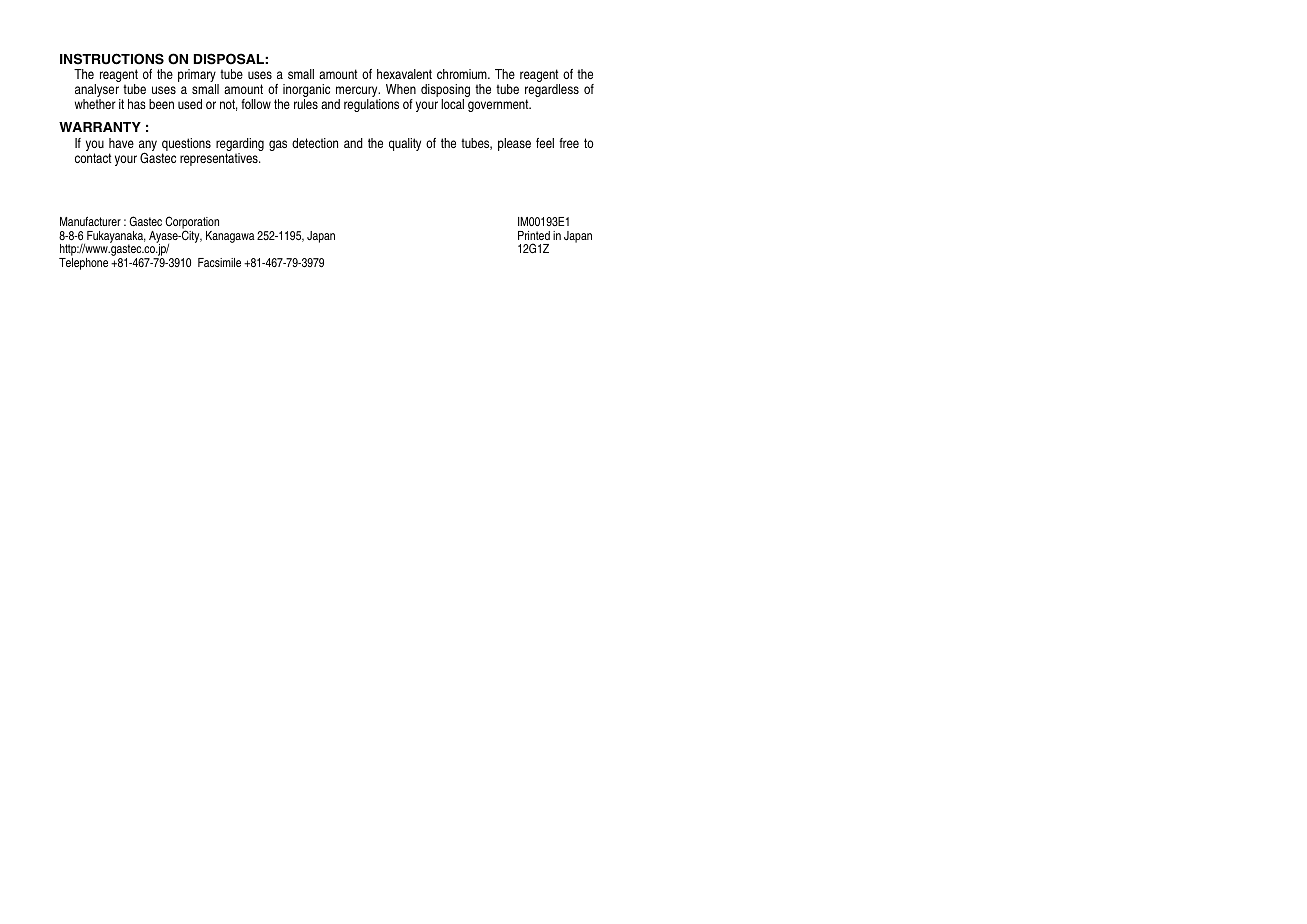 The width and height of the image is (1307, 924). What do you see at coordinates (315, 143) in the image?
I see `detection` at bounding box center [315, 143].
